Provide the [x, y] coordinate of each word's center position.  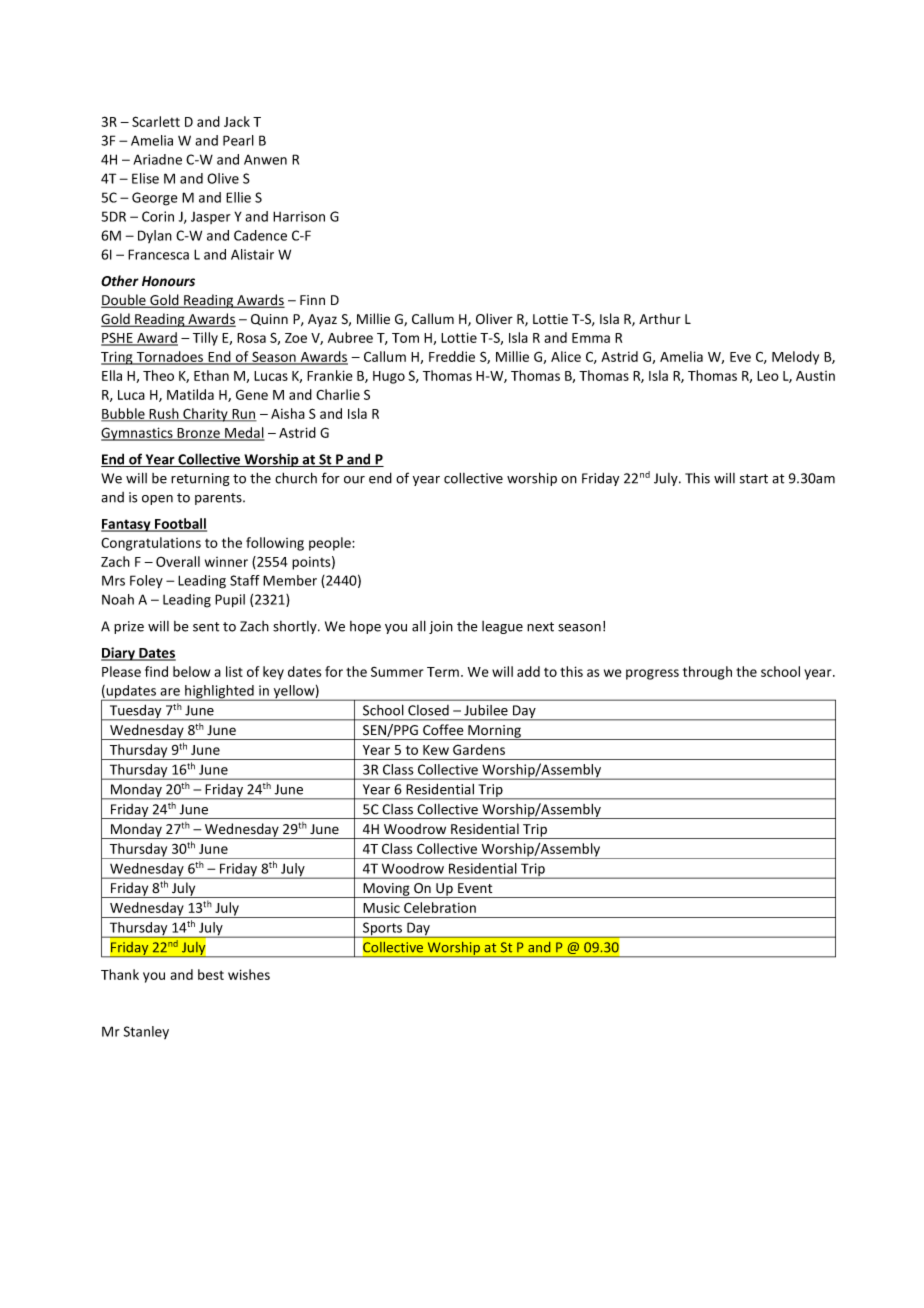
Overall [178, 561]
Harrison [299, 216]
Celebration [440, 907]
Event [475, 888]
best [211, 974]
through [707, 673]
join [441, 627]
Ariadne [157, 159]
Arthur [660, 318]
